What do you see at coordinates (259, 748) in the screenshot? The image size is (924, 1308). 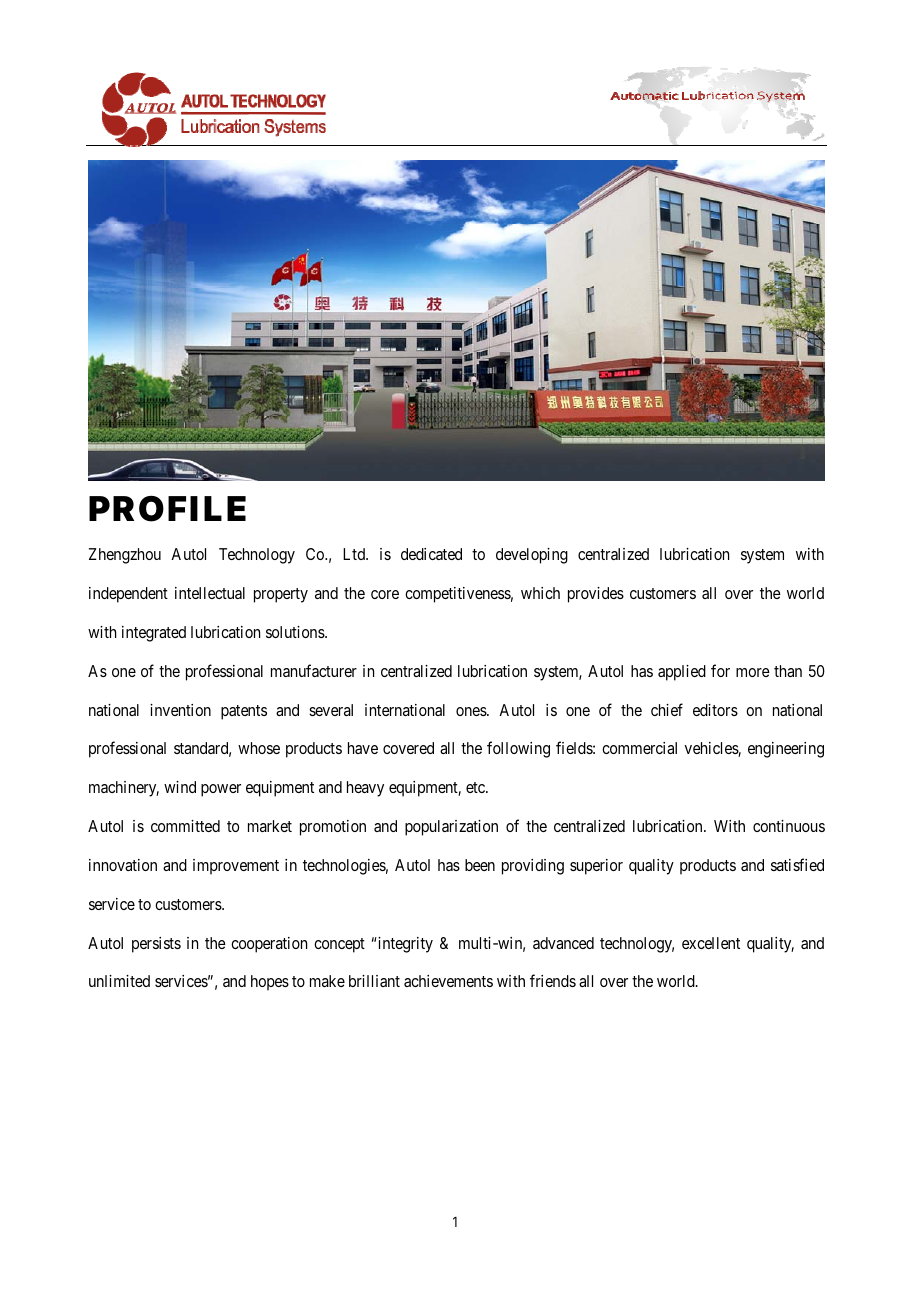 I see `whose` at bounding box center [259, 748].
